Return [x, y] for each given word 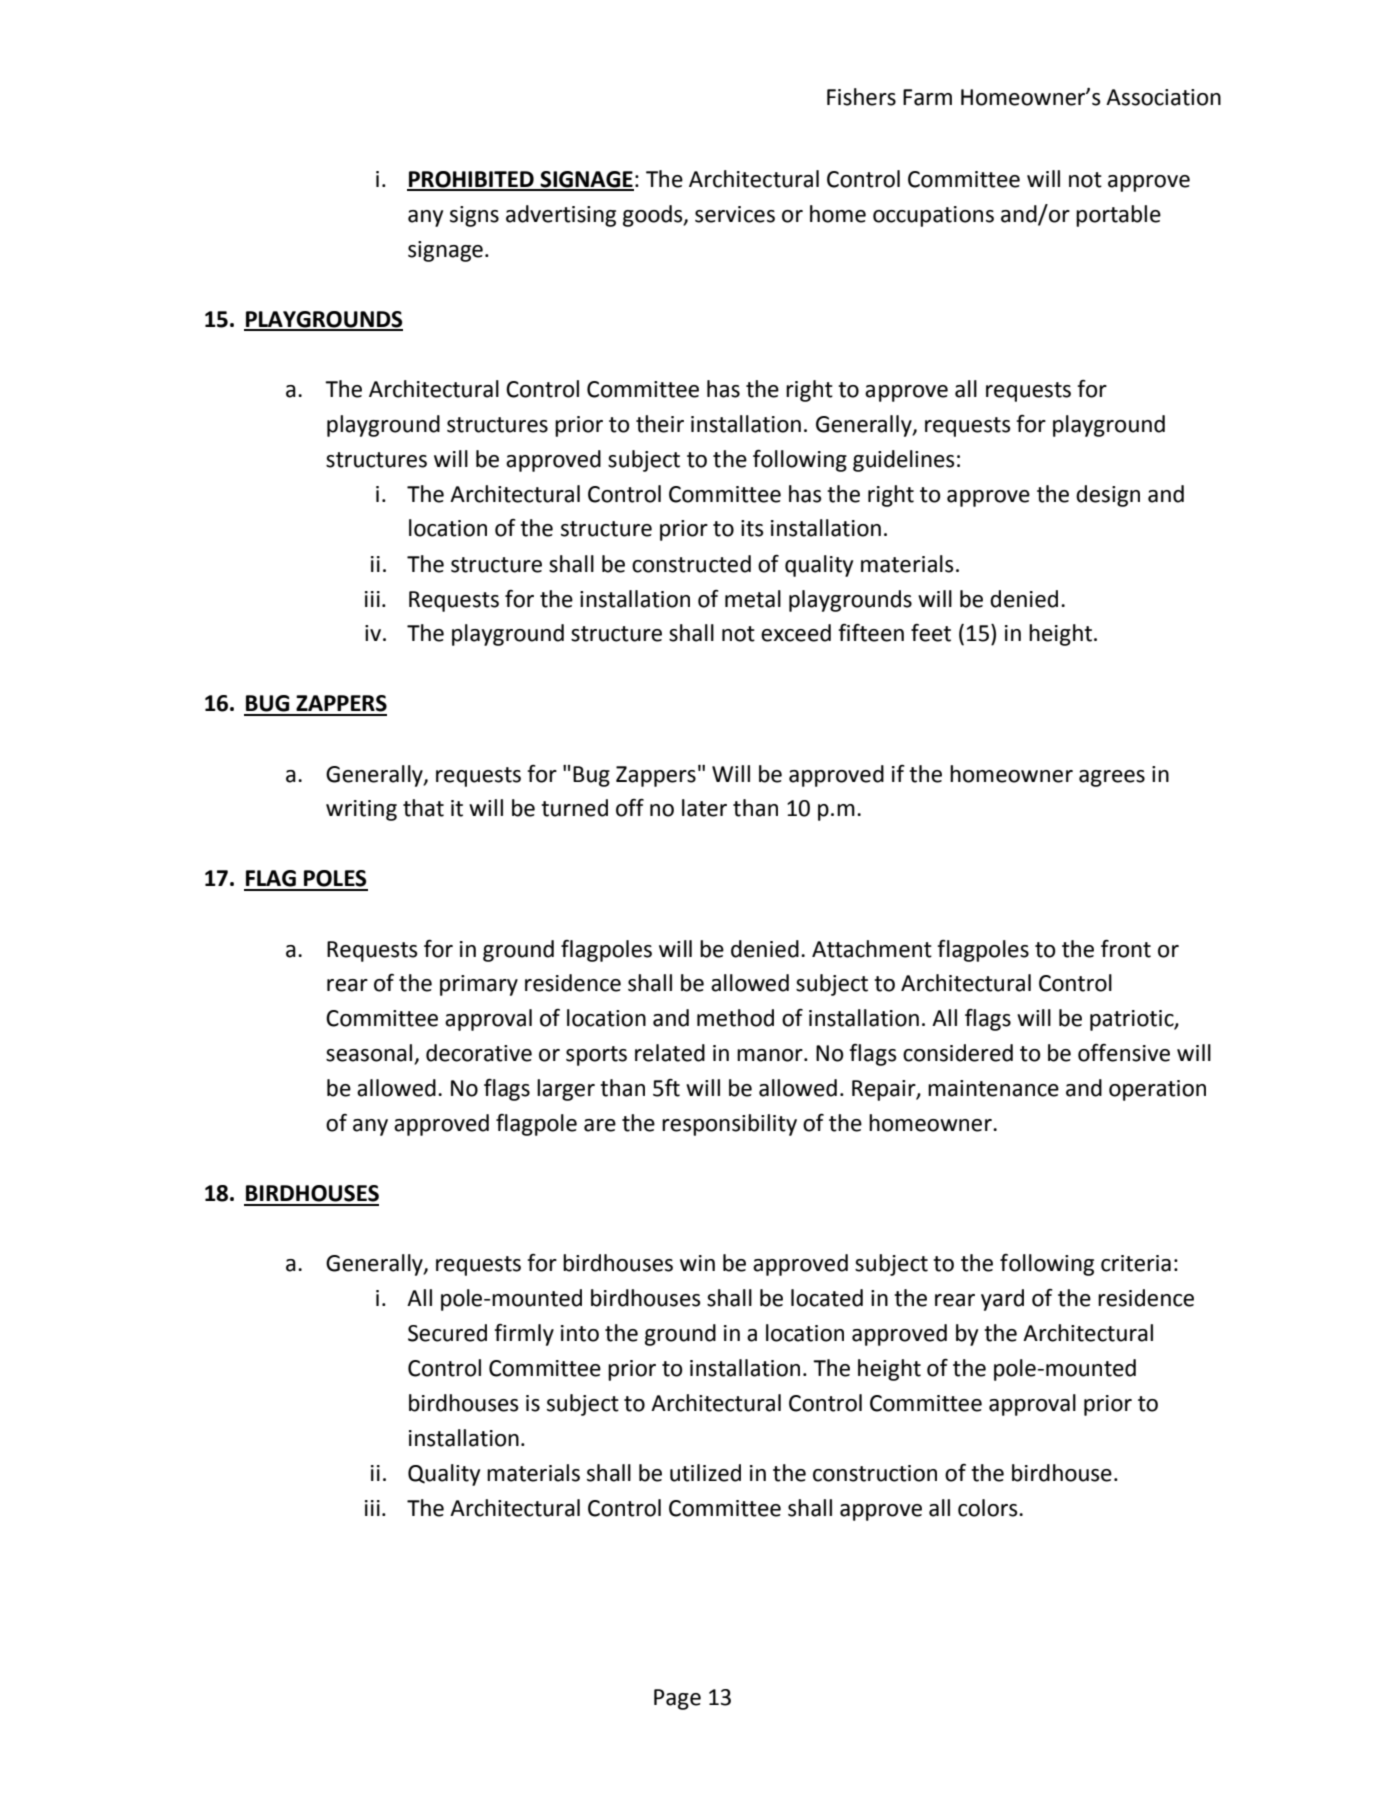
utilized [705, 1473]
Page [677, 1699]
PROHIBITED [471, 180]
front [1126, 949]
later [704, 808]
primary [479, 985]
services [735, 214]
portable [1118, 216]
